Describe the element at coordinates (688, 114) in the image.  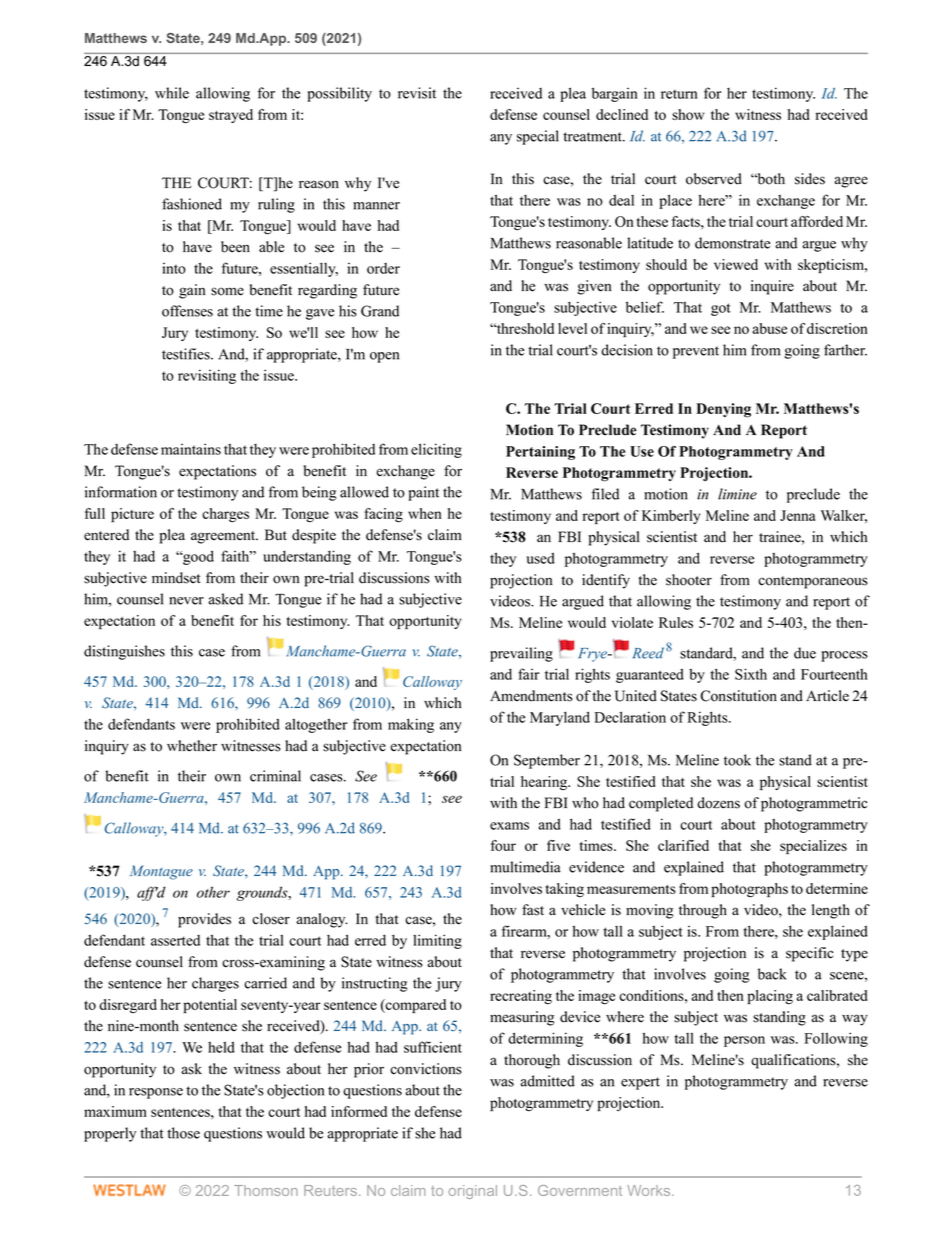
I see `show` at that location.
